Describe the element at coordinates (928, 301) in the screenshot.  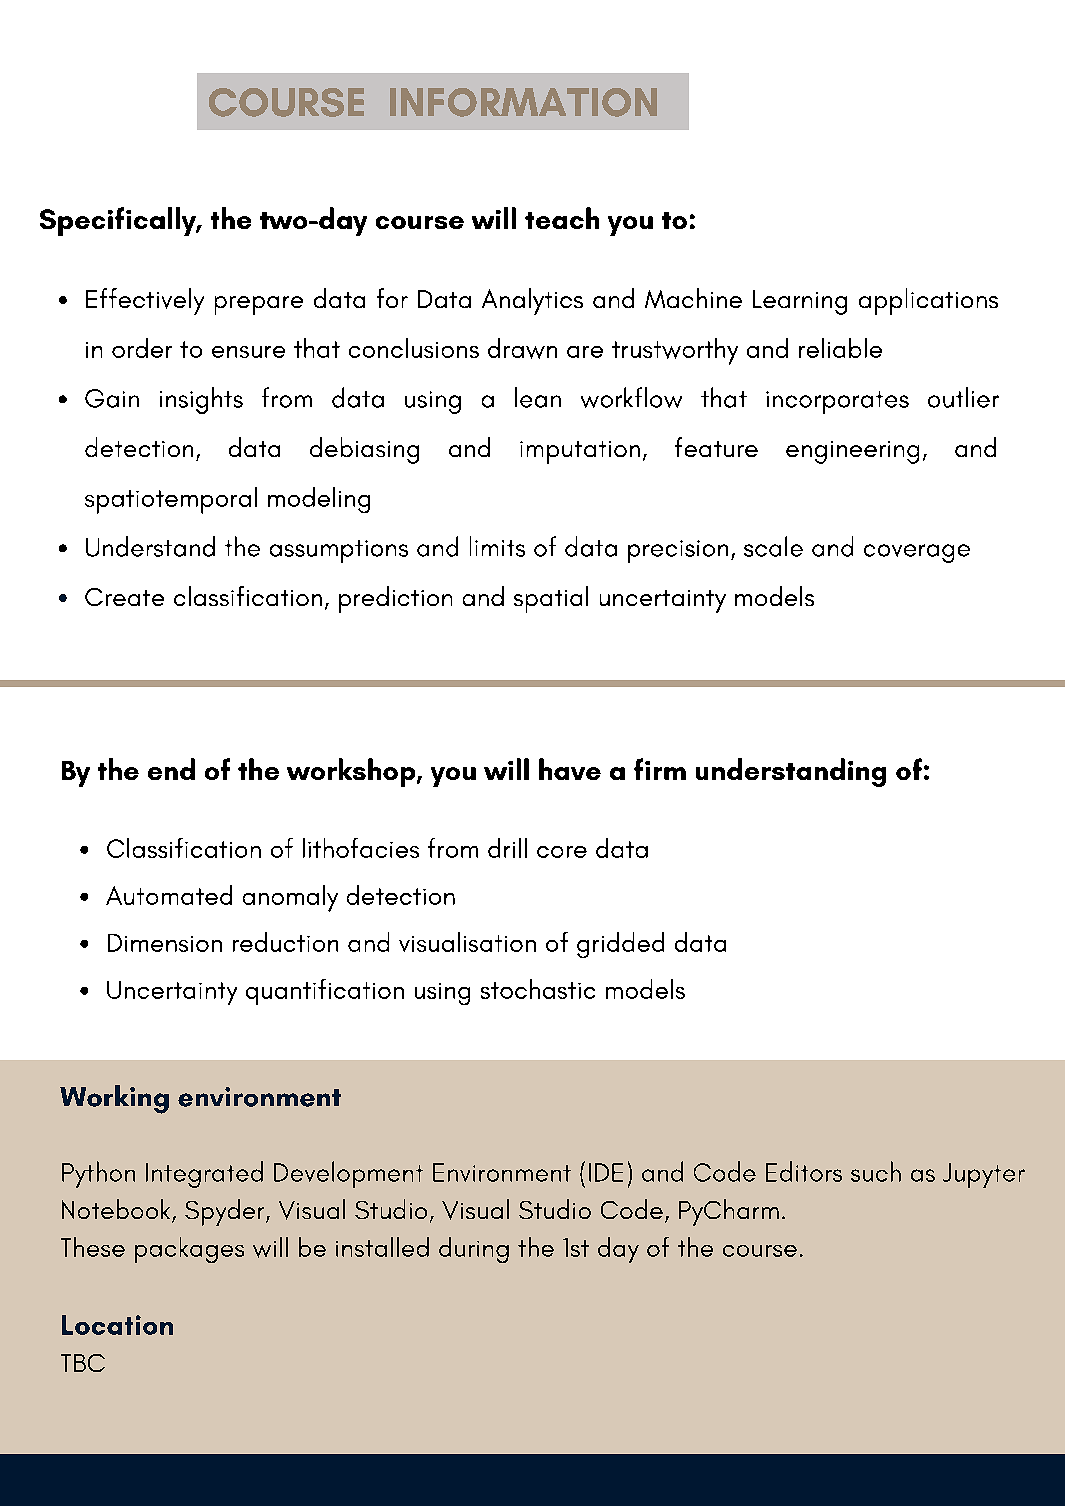
I see `applications` at that location.
